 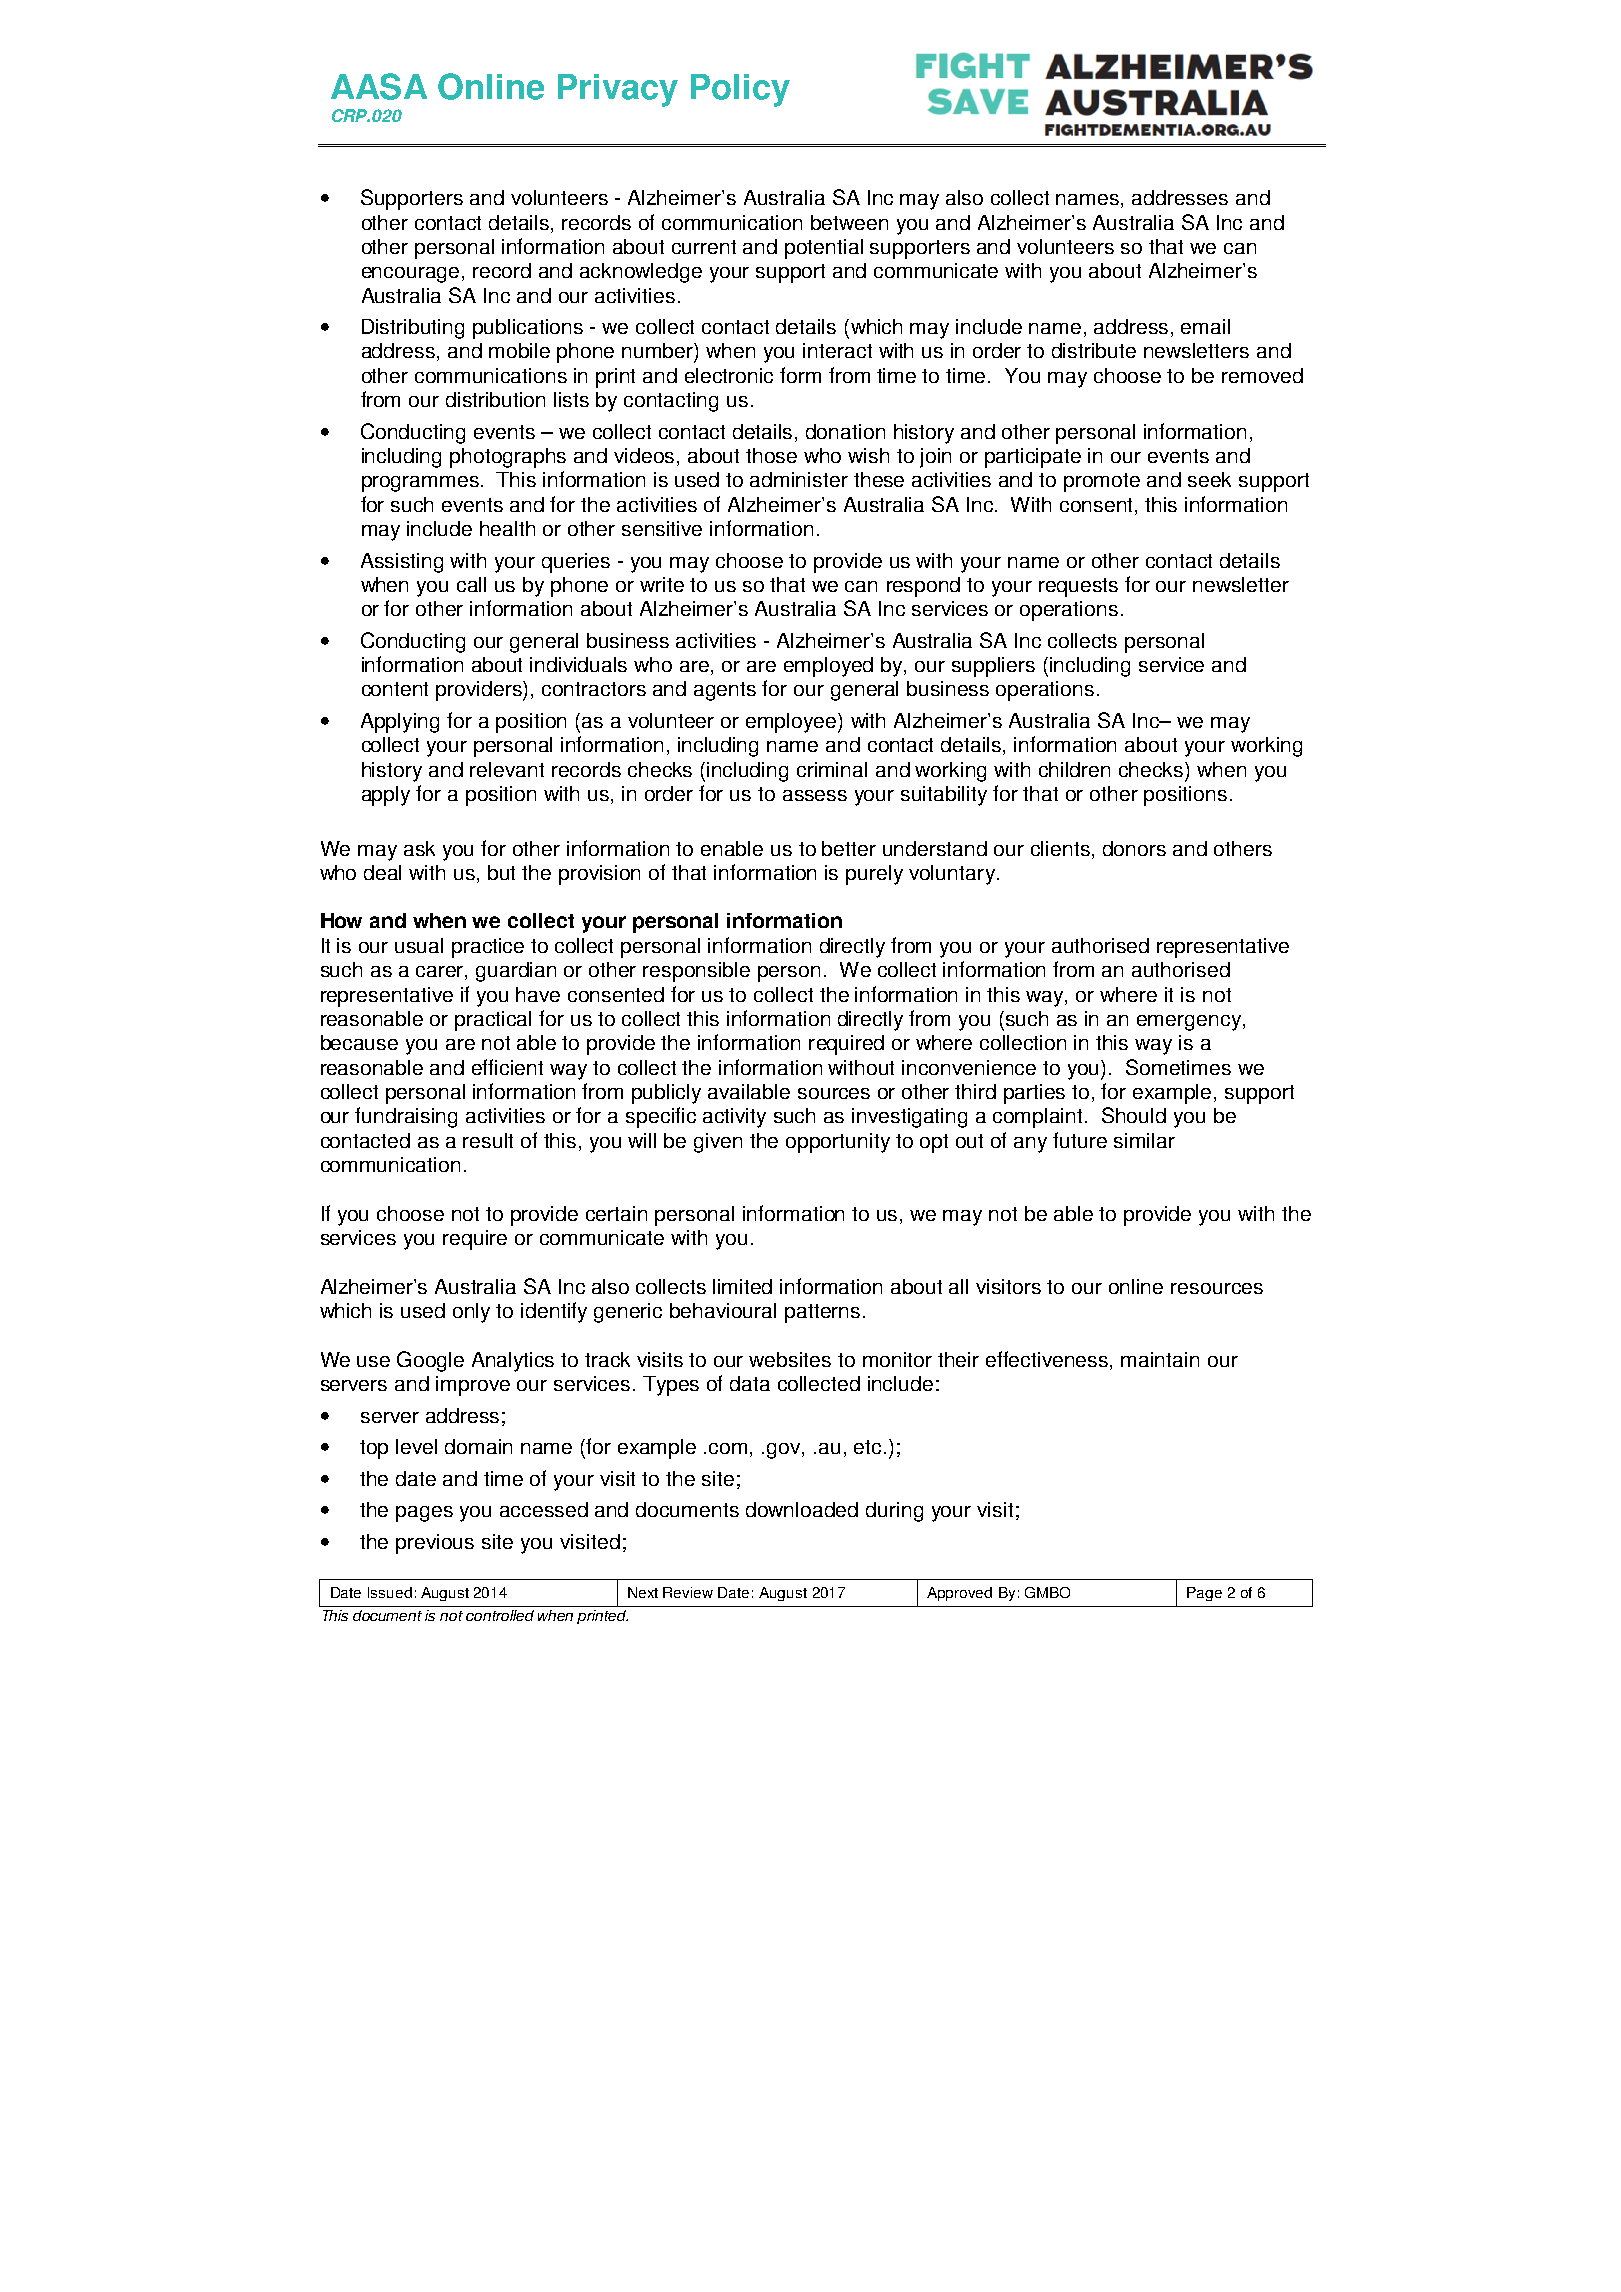 I want to click on result, so click(x=488, y=1140).
